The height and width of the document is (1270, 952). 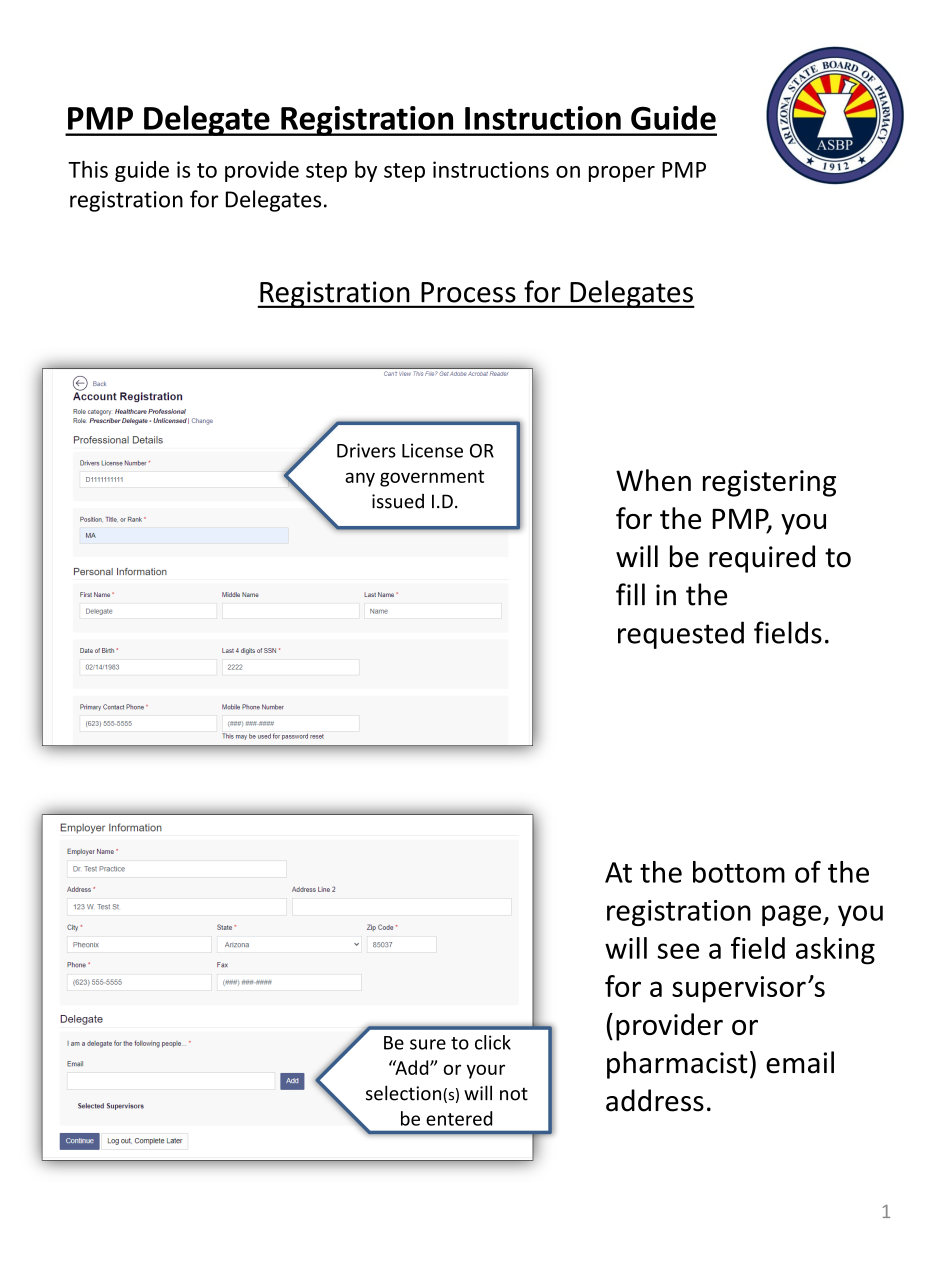 I want to click on sure, so click(x=428, y=1044).
